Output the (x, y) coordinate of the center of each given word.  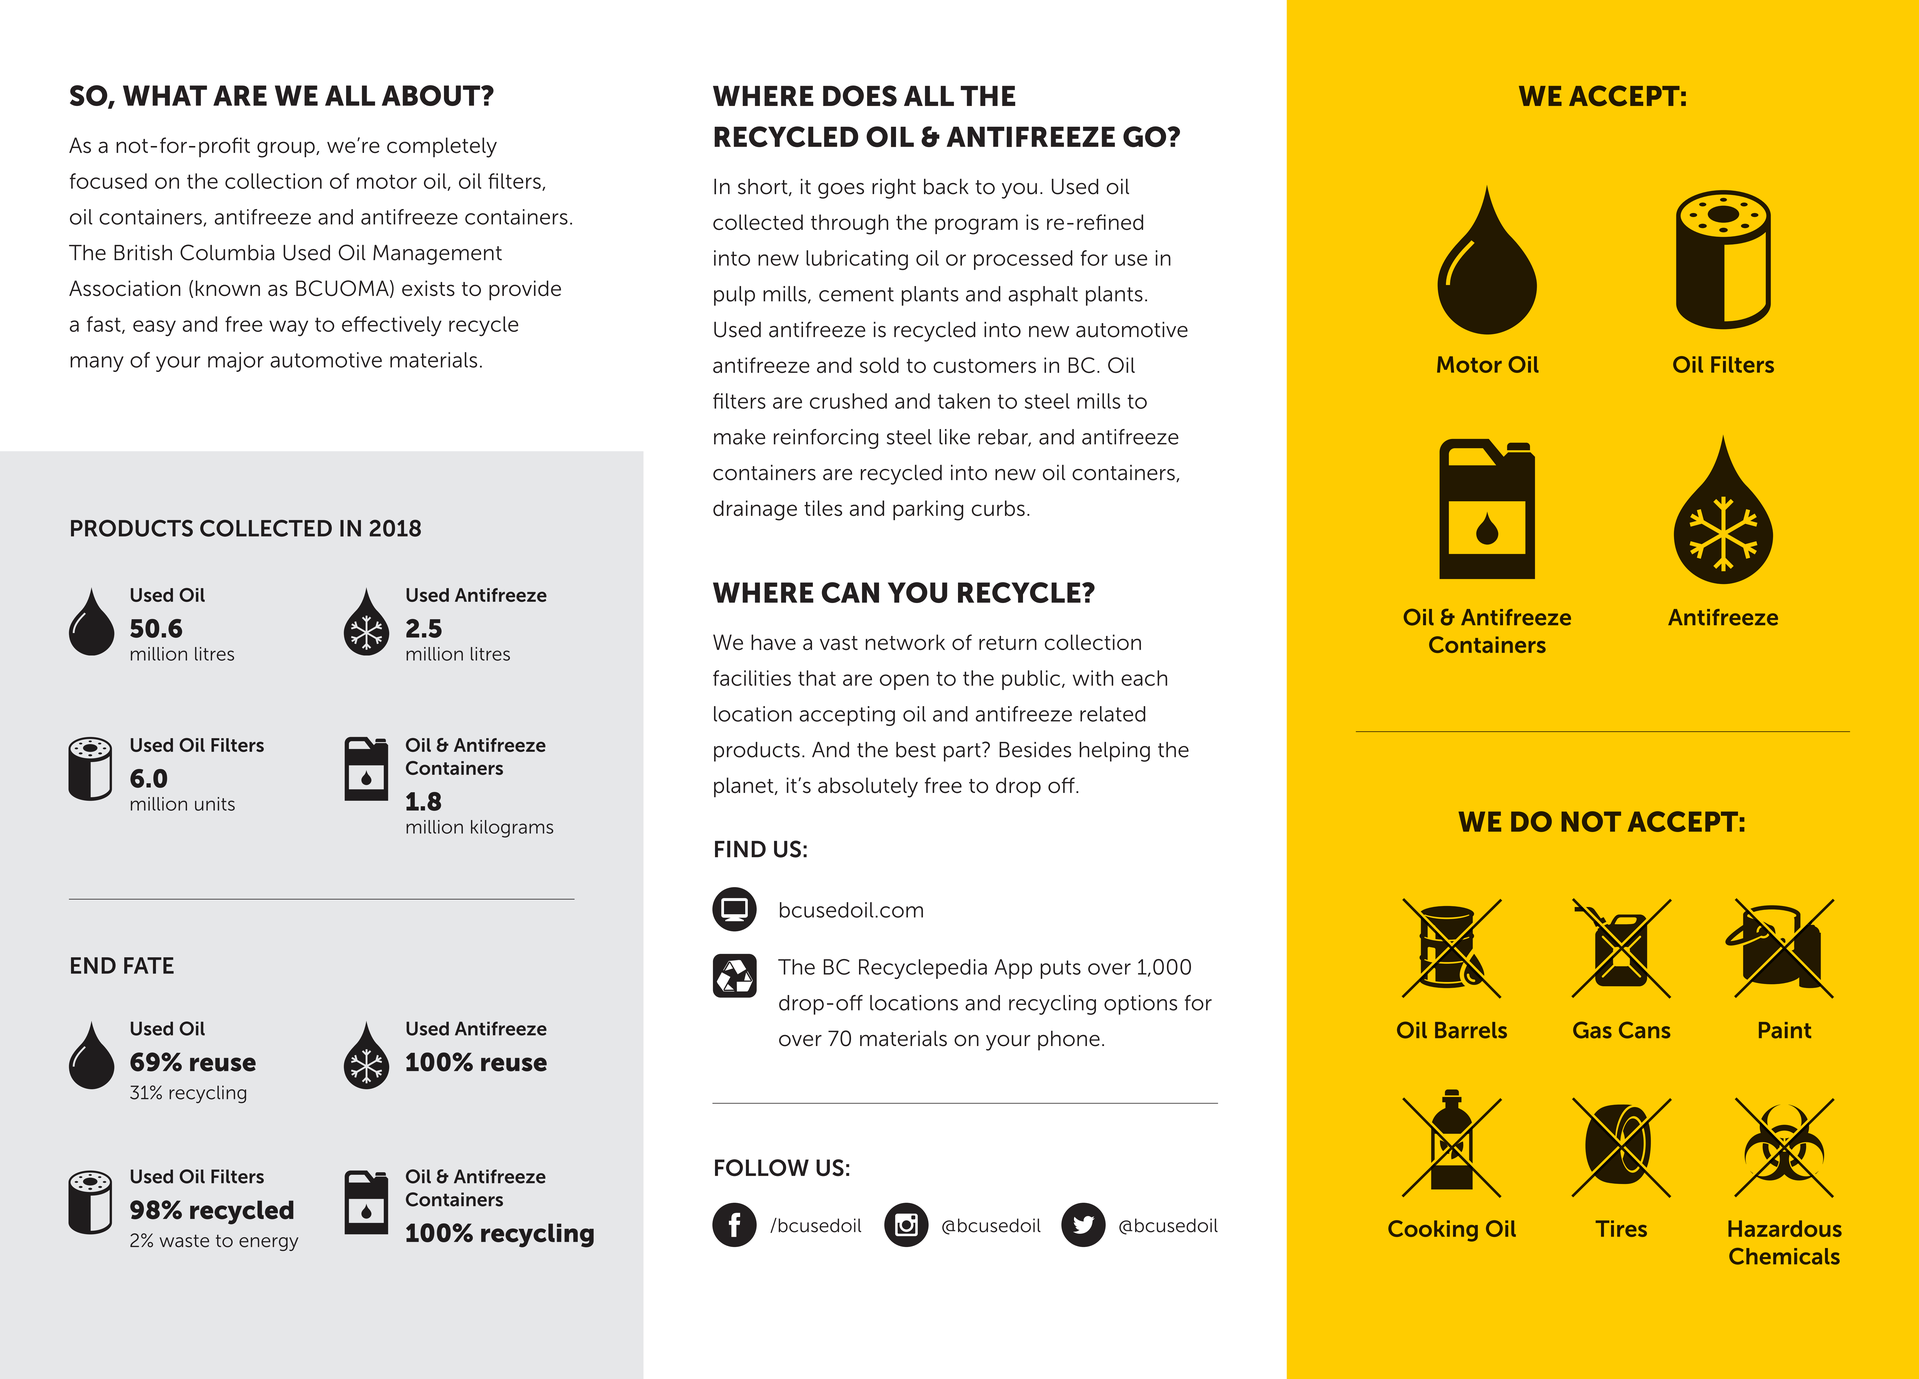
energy (268, 1244)
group (287, 149)
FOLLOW (762, 1167)
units (215, 804)
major (236, 362)
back (946, 186)
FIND (740, 849)
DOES (860, 96)
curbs (998, 508)
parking (928, 510)
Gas (1592, 1030)
